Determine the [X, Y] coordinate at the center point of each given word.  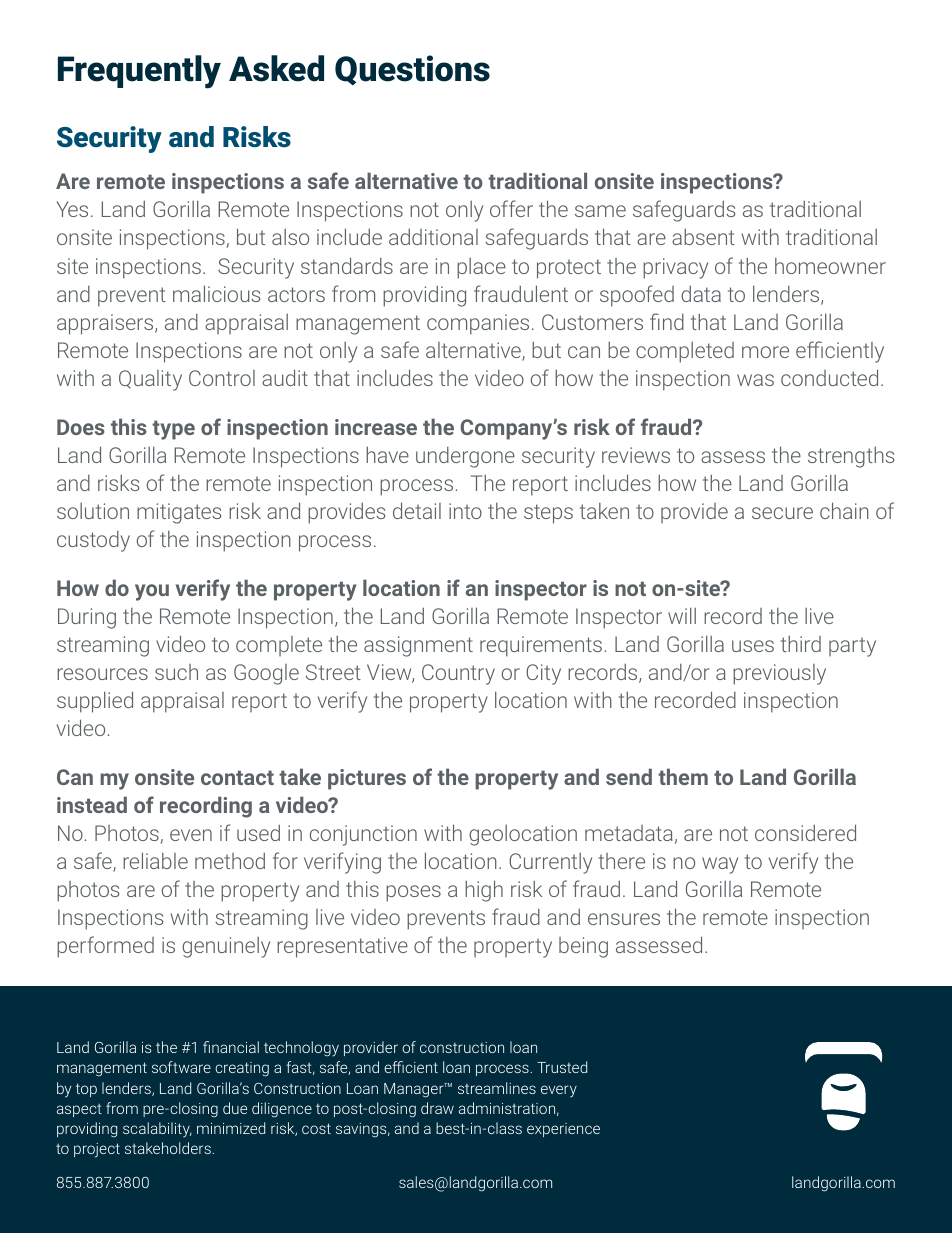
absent [703, 236]
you [152, 592]
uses [753, 646]
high [484, 891]
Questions [412, 70]
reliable [155, 860]
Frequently [139, 72]
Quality [150, 380]
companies [478, 324]
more [765, 352]
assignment [418, 646]
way [720, 865]
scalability [157, 1130]
